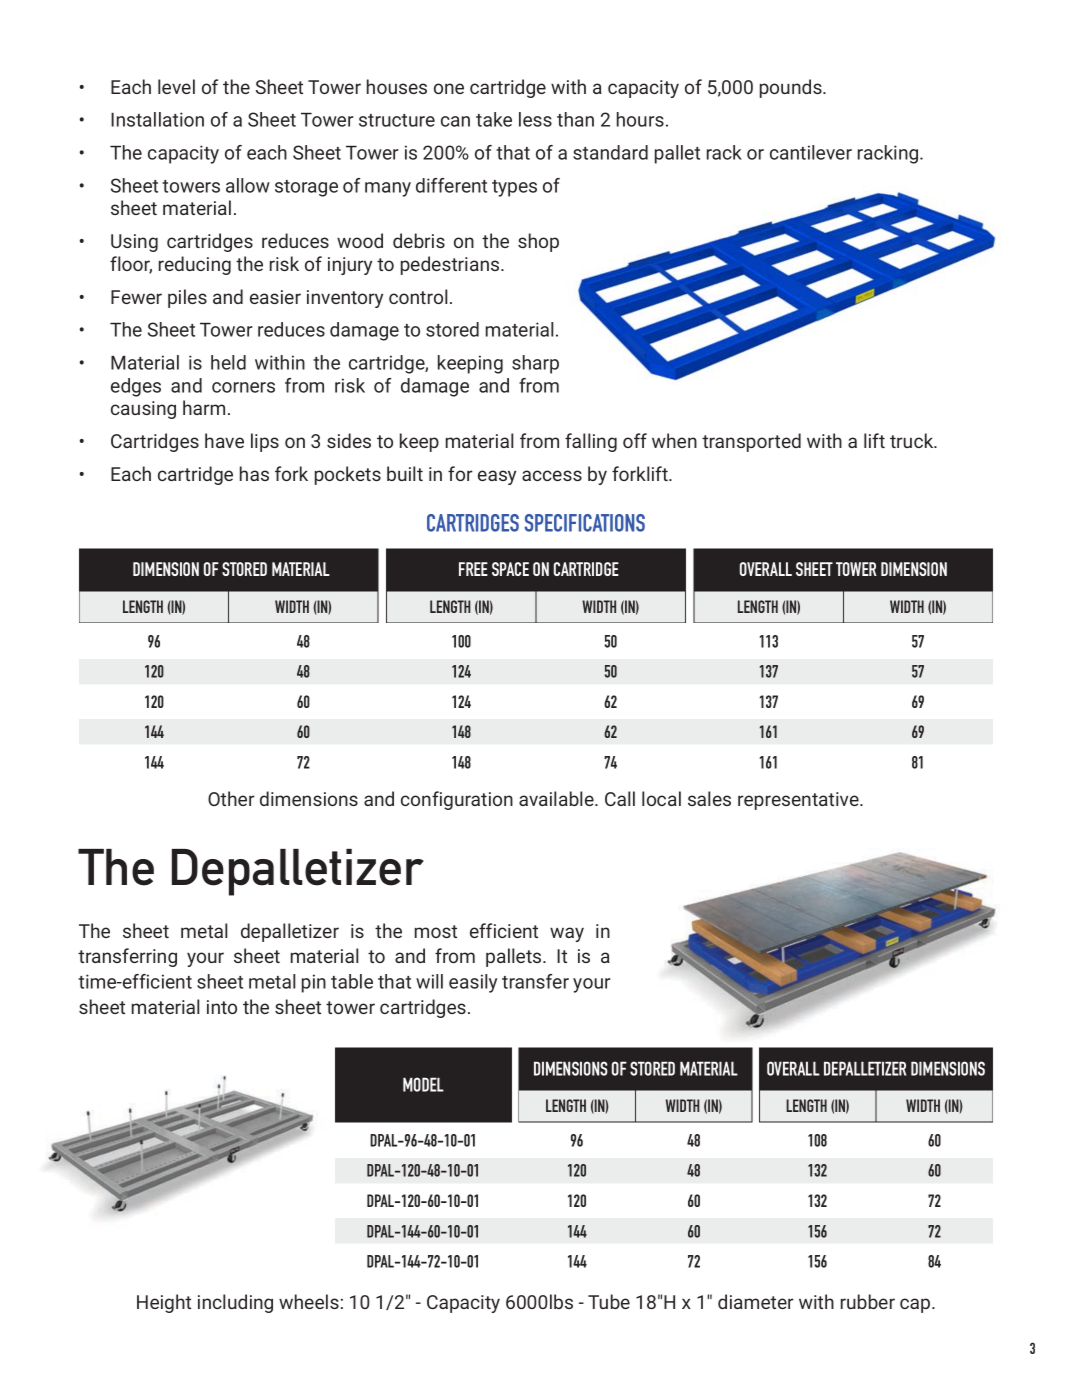  Describe the element at coordinates (567, 934) in the screenshot. I see `way` at that location.
